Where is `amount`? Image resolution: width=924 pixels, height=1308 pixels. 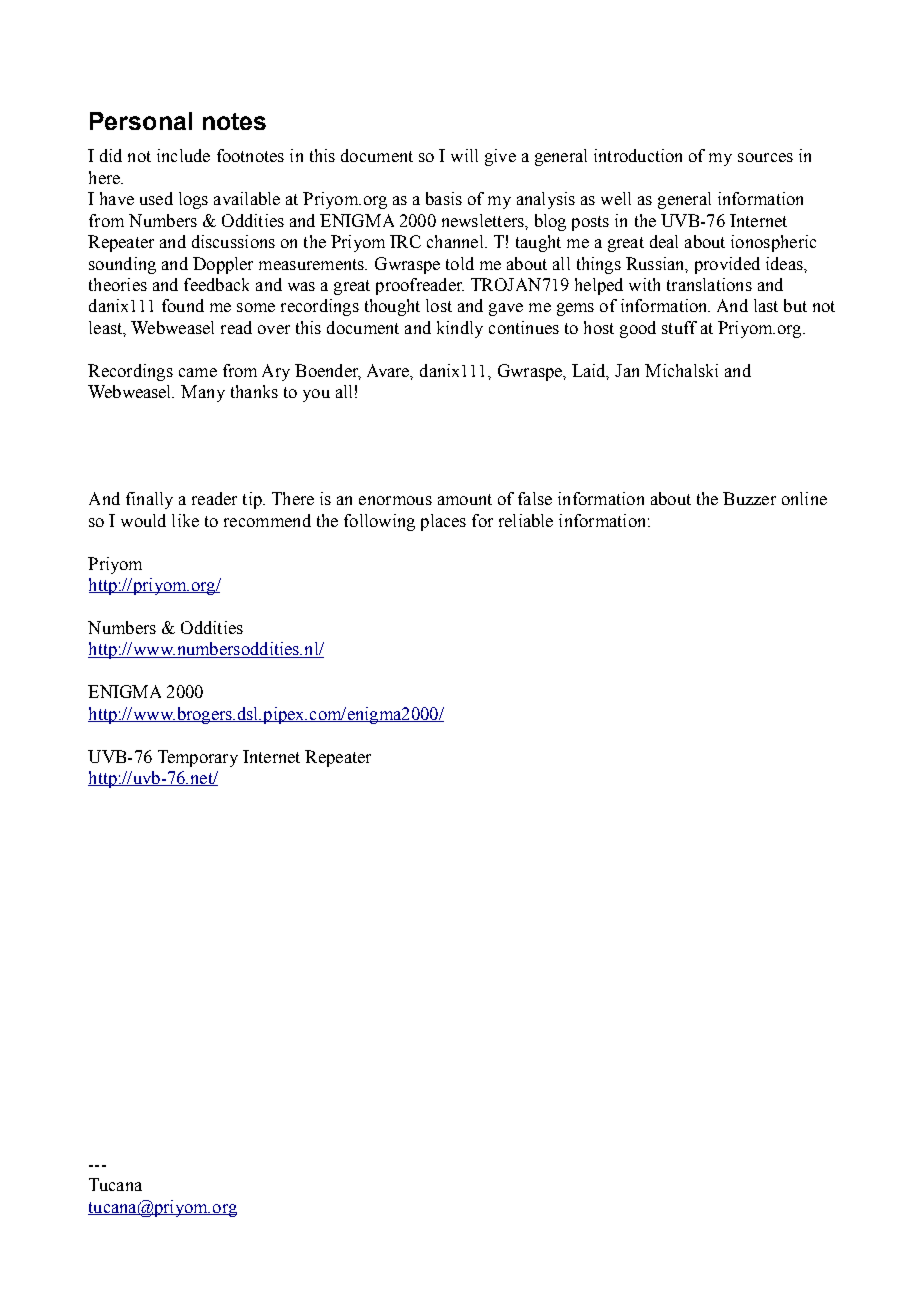
amount is located at coordinates (465, 499).
